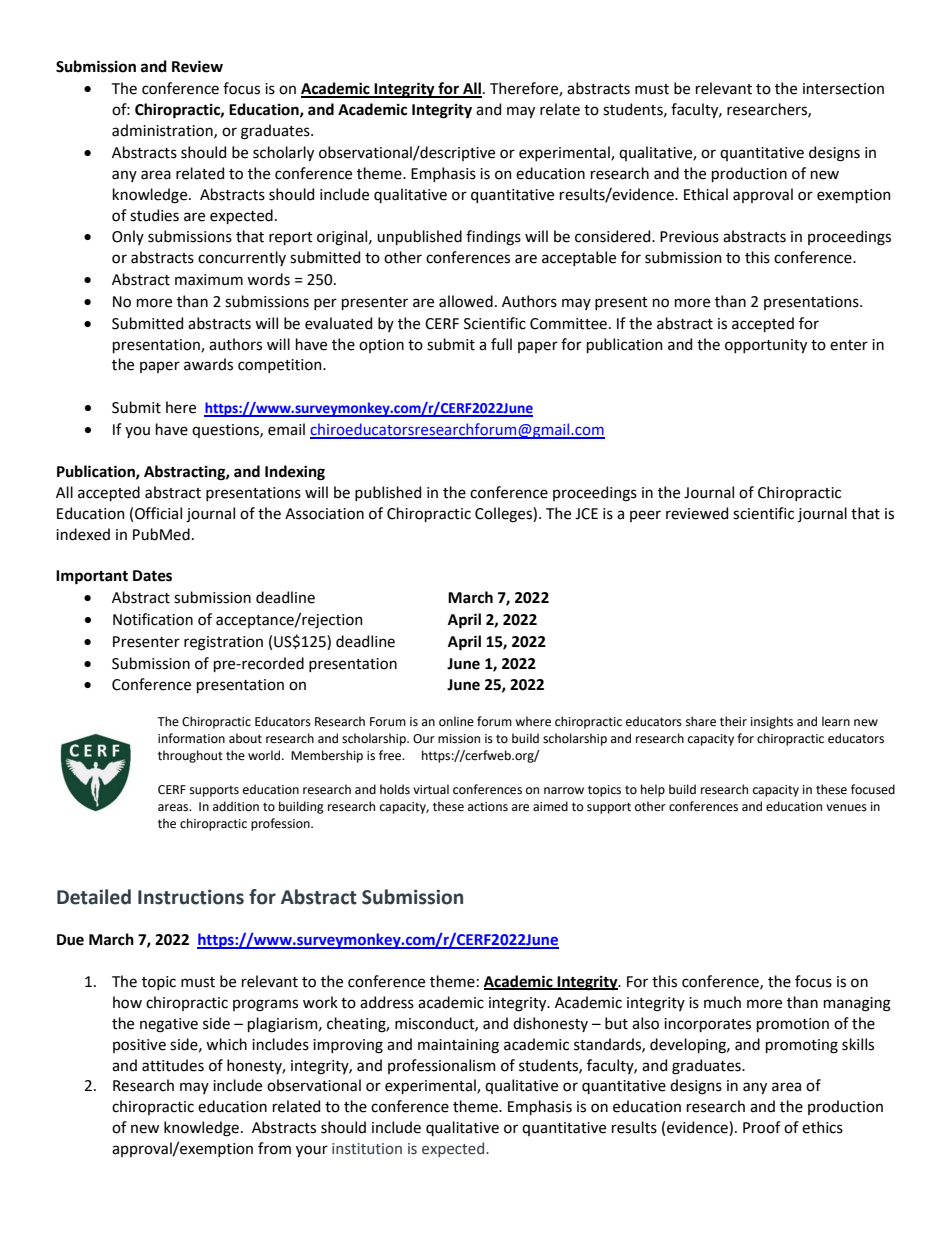 This document has width=952, height=1233. Describe the element at coordinates (367, 1149) in the document. I see `institution` at that location.
